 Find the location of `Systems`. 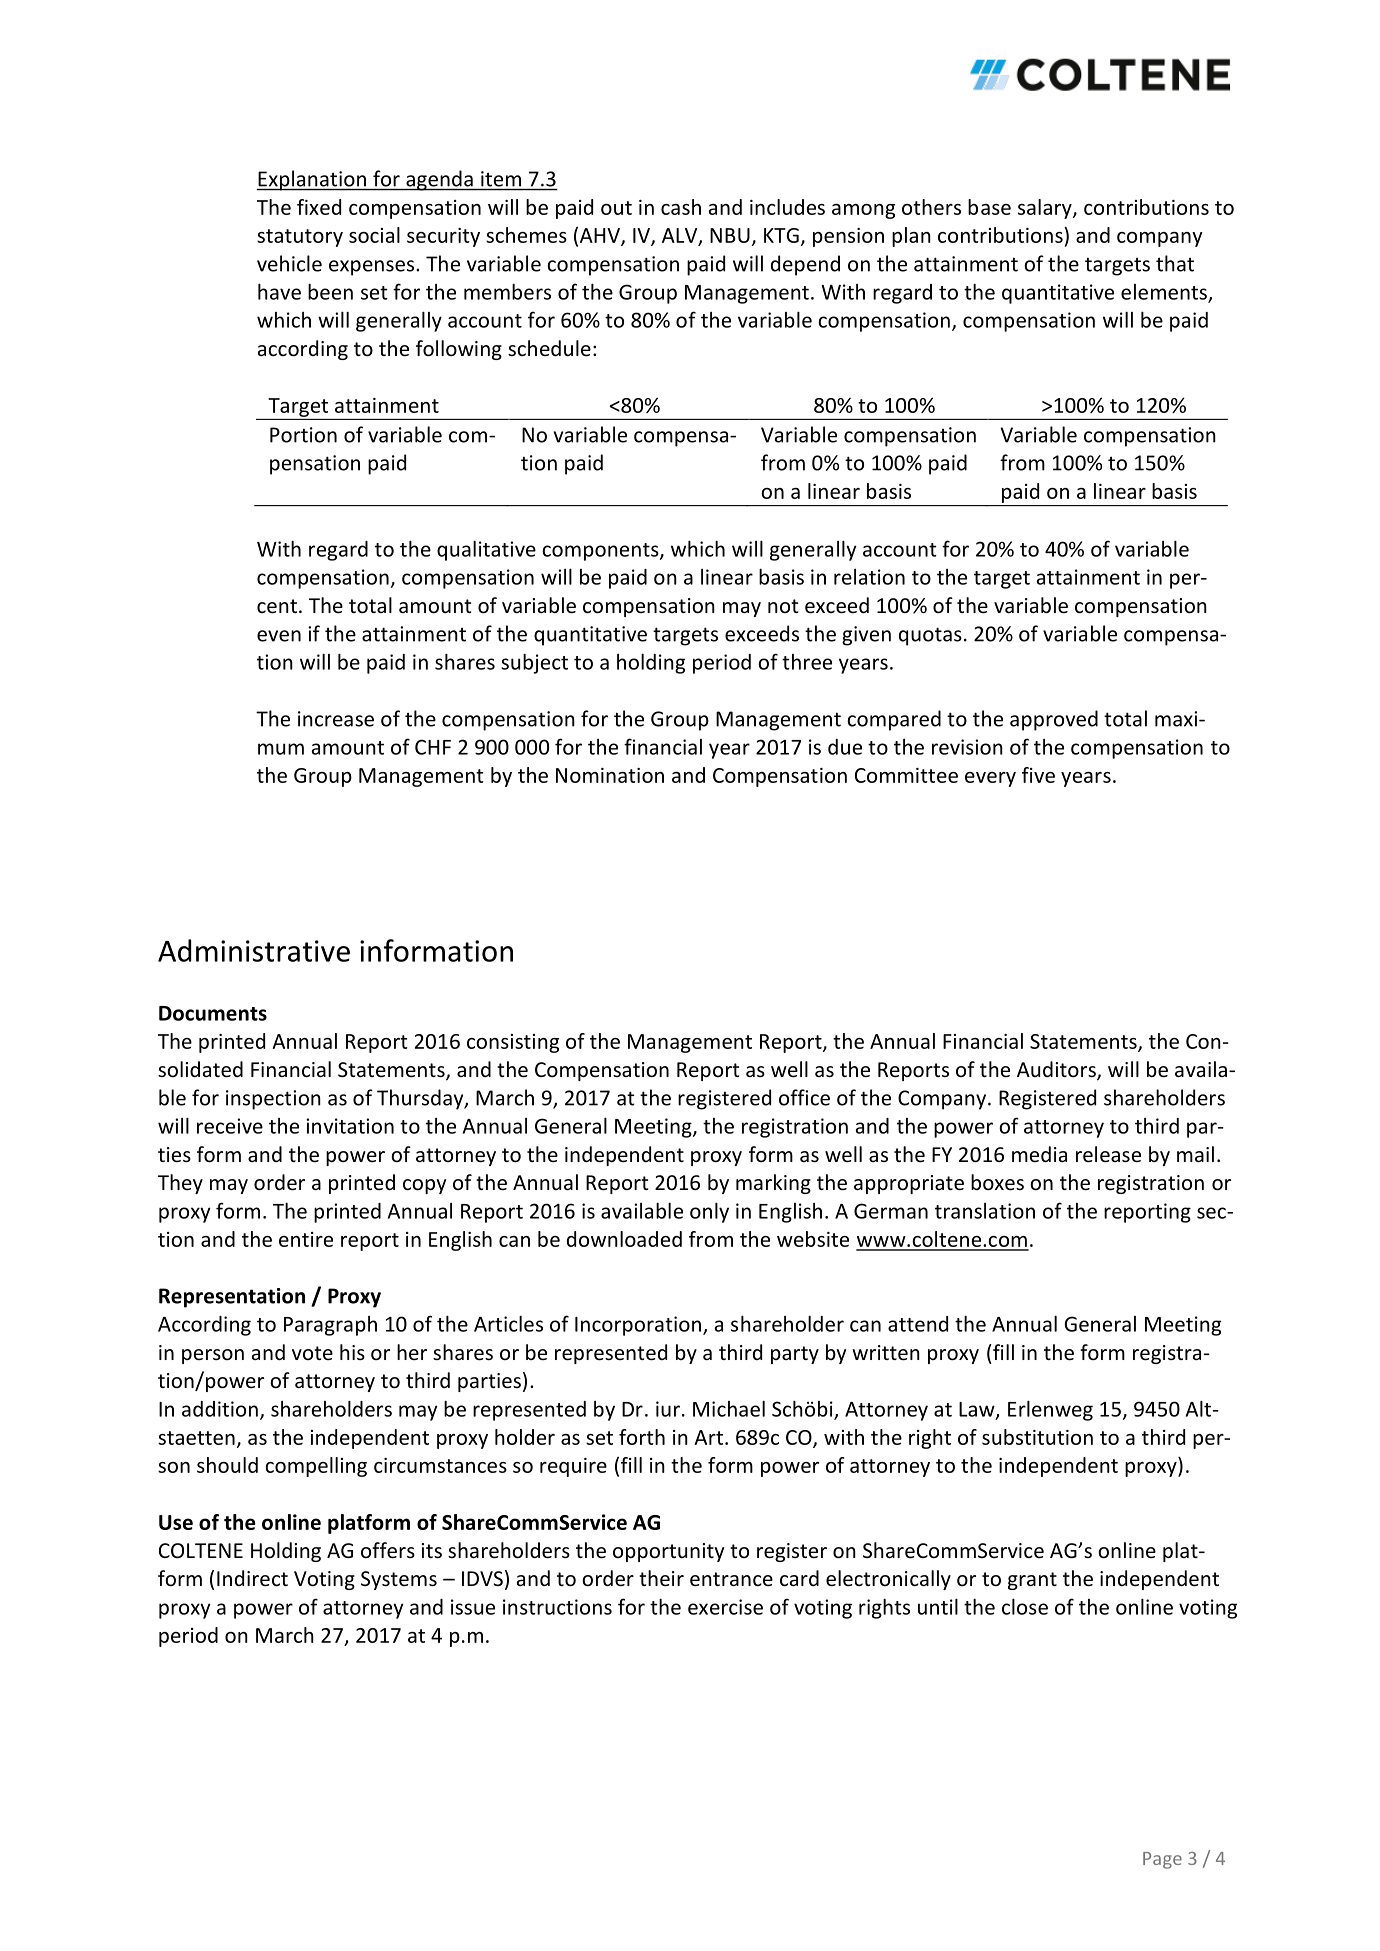

Systems is located at coordinates (399, 1580).
